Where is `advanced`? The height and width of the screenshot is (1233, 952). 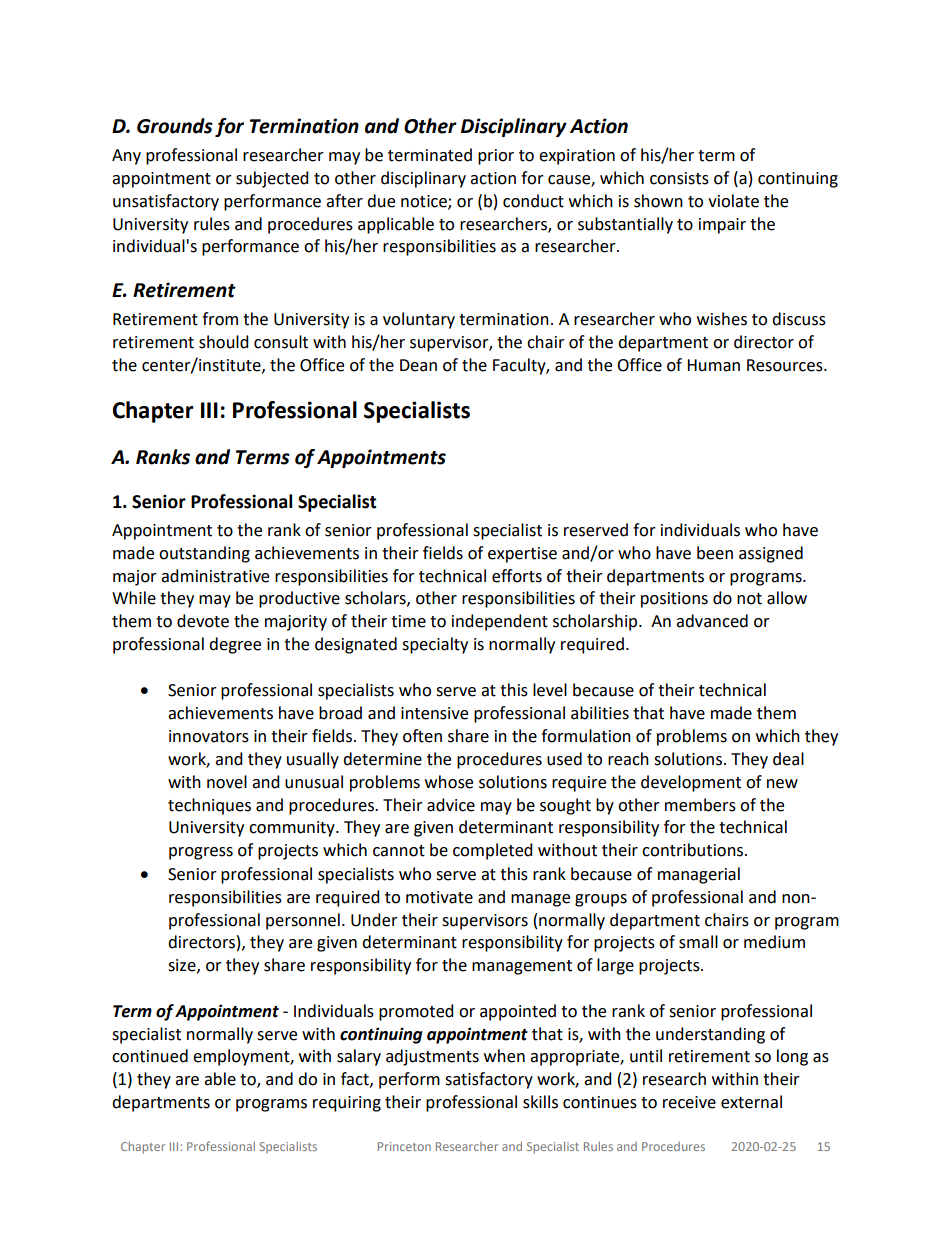 advanced is located at coordinates (712, 621).
